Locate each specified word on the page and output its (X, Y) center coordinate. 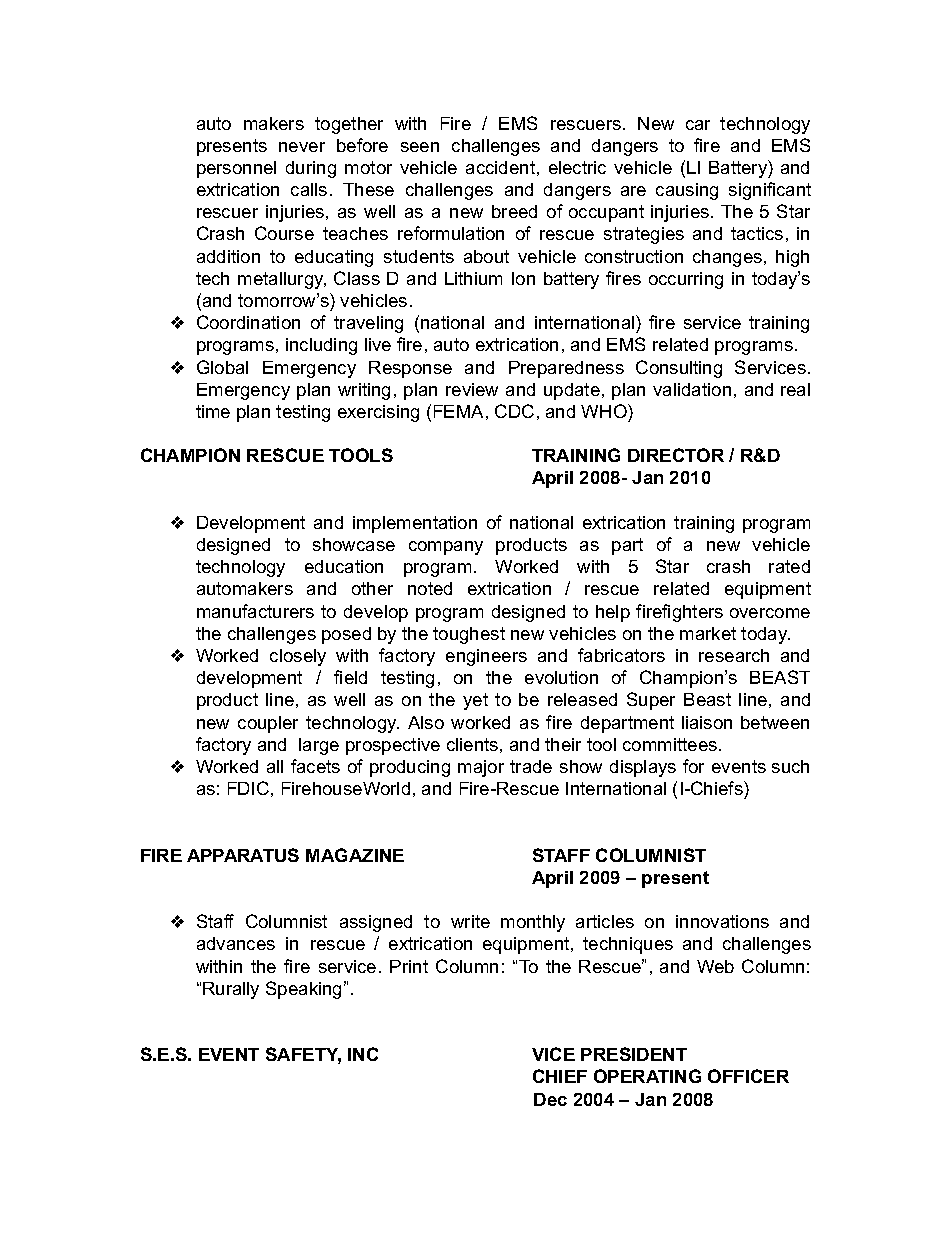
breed (514, 211)
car (698, 125)
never (302, 147)
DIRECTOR (676, 455)
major (481, 768)
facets (315, 766)
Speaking (303, 990)
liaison (707, 722)
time (213, 411)
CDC (514, 411)
